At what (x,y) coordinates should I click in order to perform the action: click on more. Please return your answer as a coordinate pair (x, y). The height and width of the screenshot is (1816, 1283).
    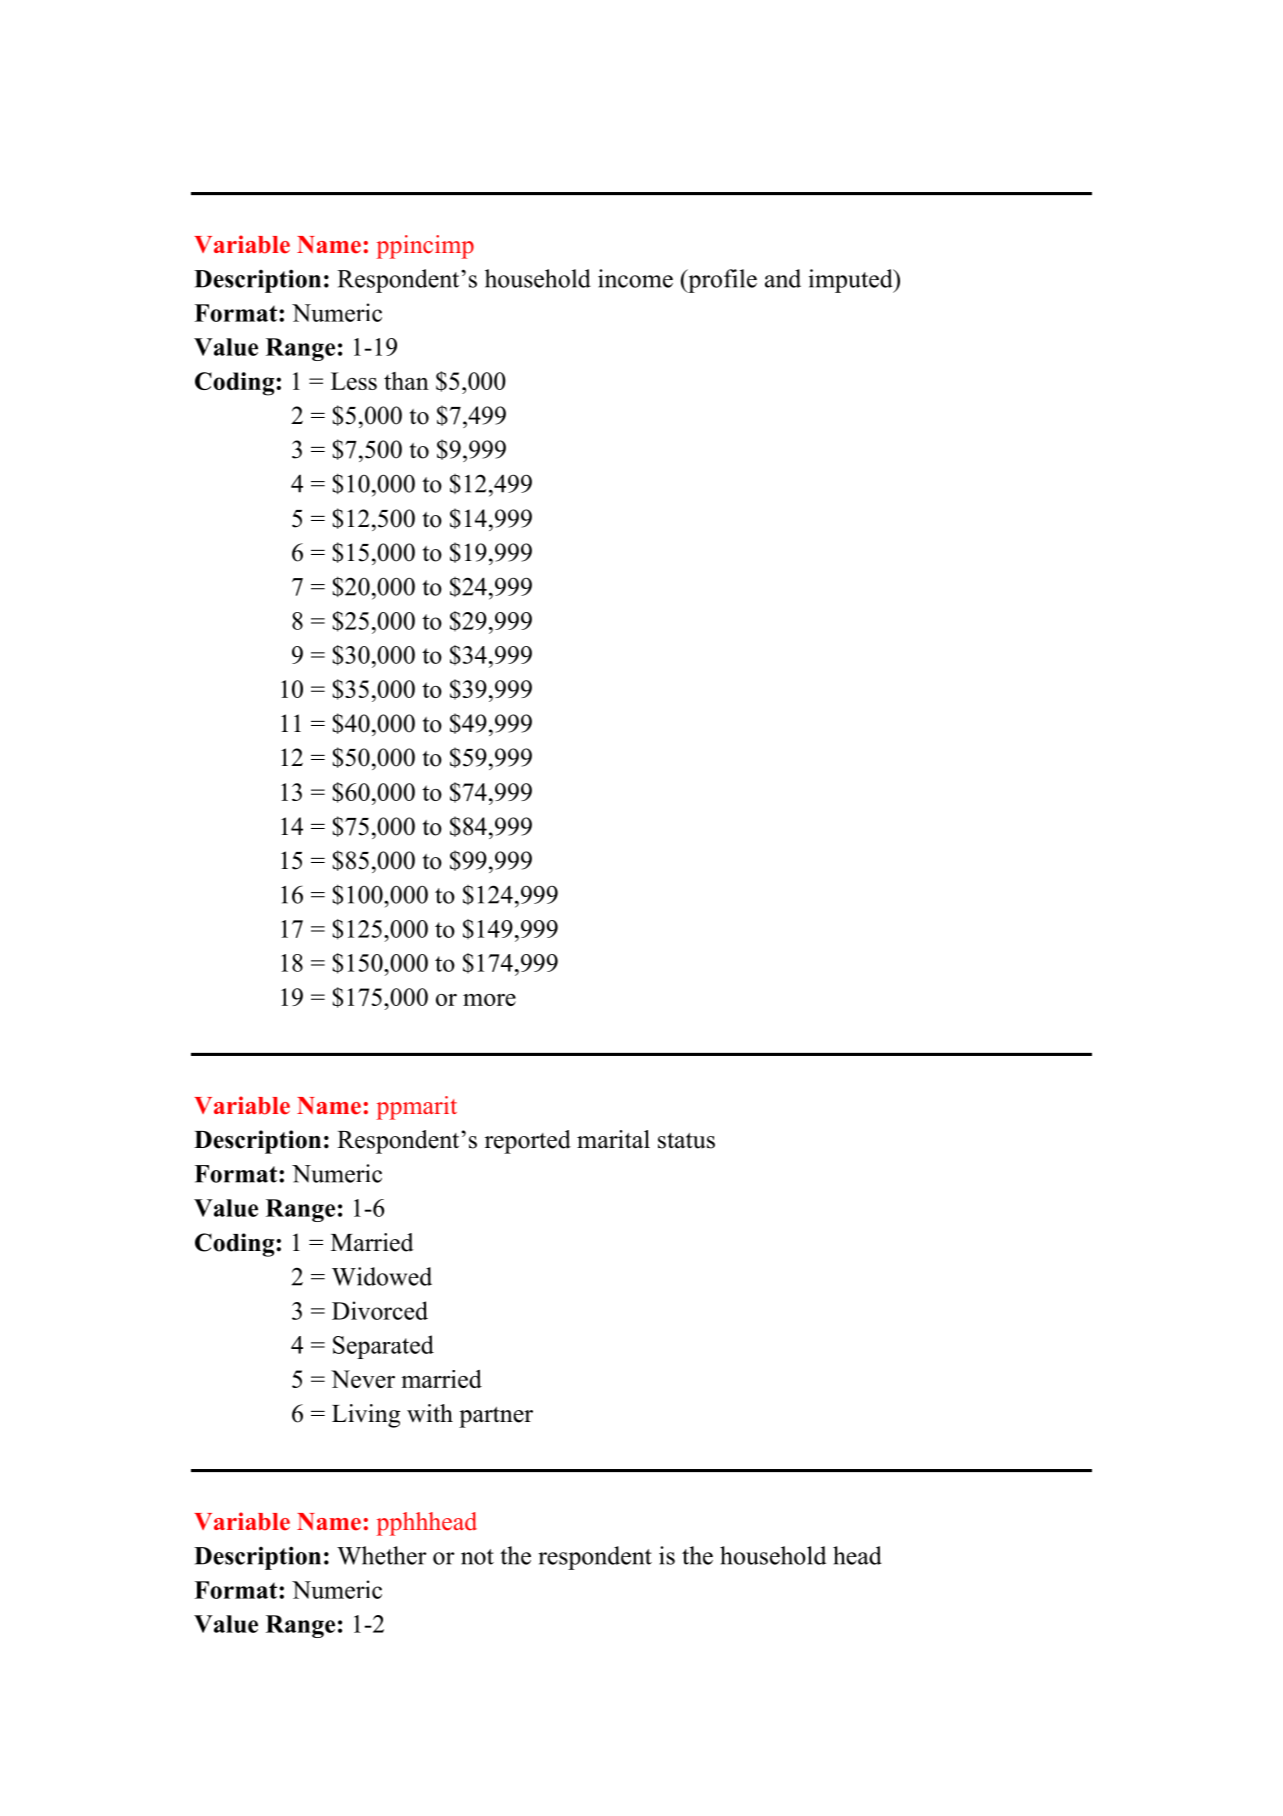
    Looking at the image, I should click on (489, 1000).
